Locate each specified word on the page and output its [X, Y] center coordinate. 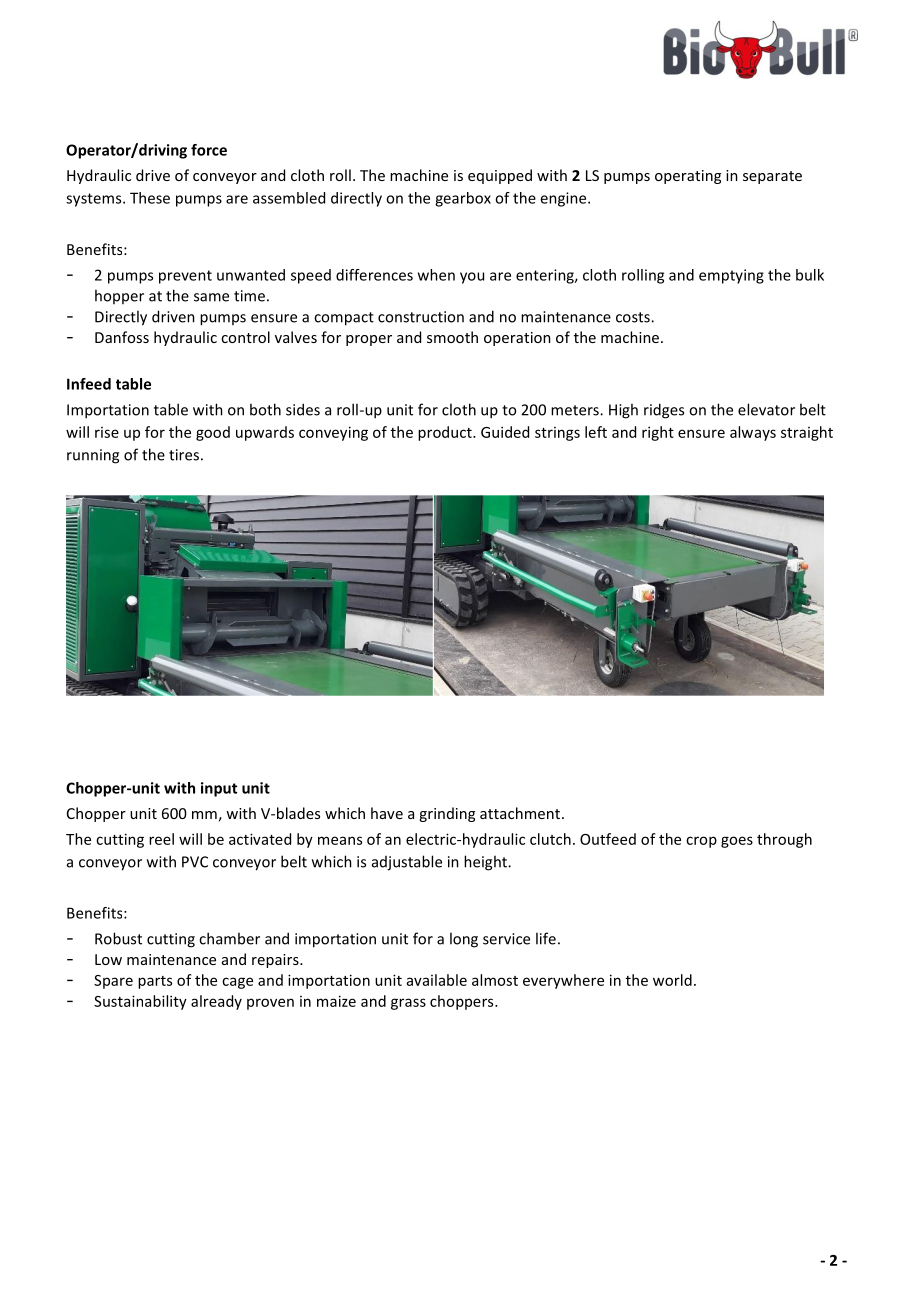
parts [155, 982]
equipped [500, 176]
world [672, 980]
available [437, 980]
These [150, 198]
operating [688, 177]
